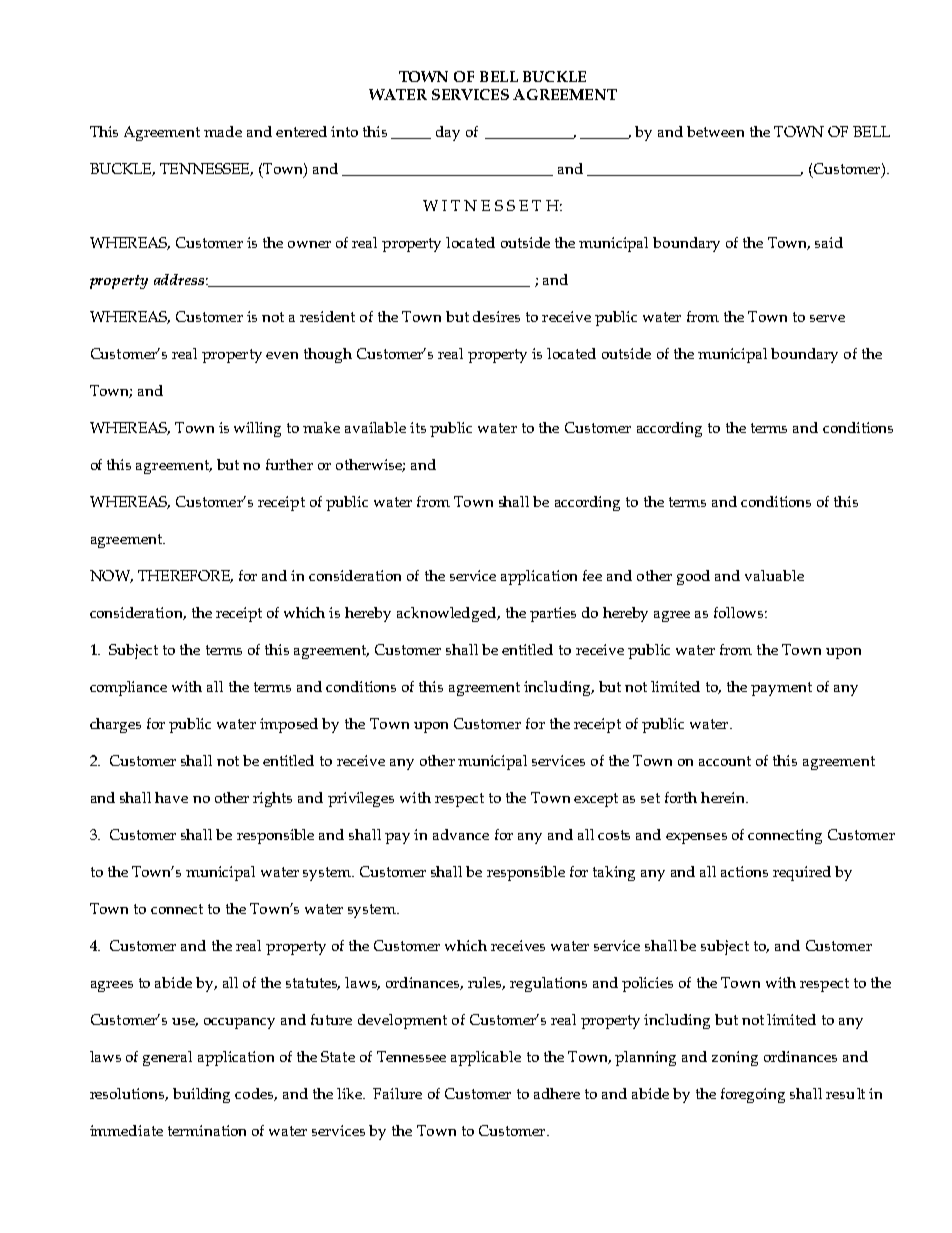 The height and width of the document is (1233, 952). I want to click on day, so click(448, 133).
